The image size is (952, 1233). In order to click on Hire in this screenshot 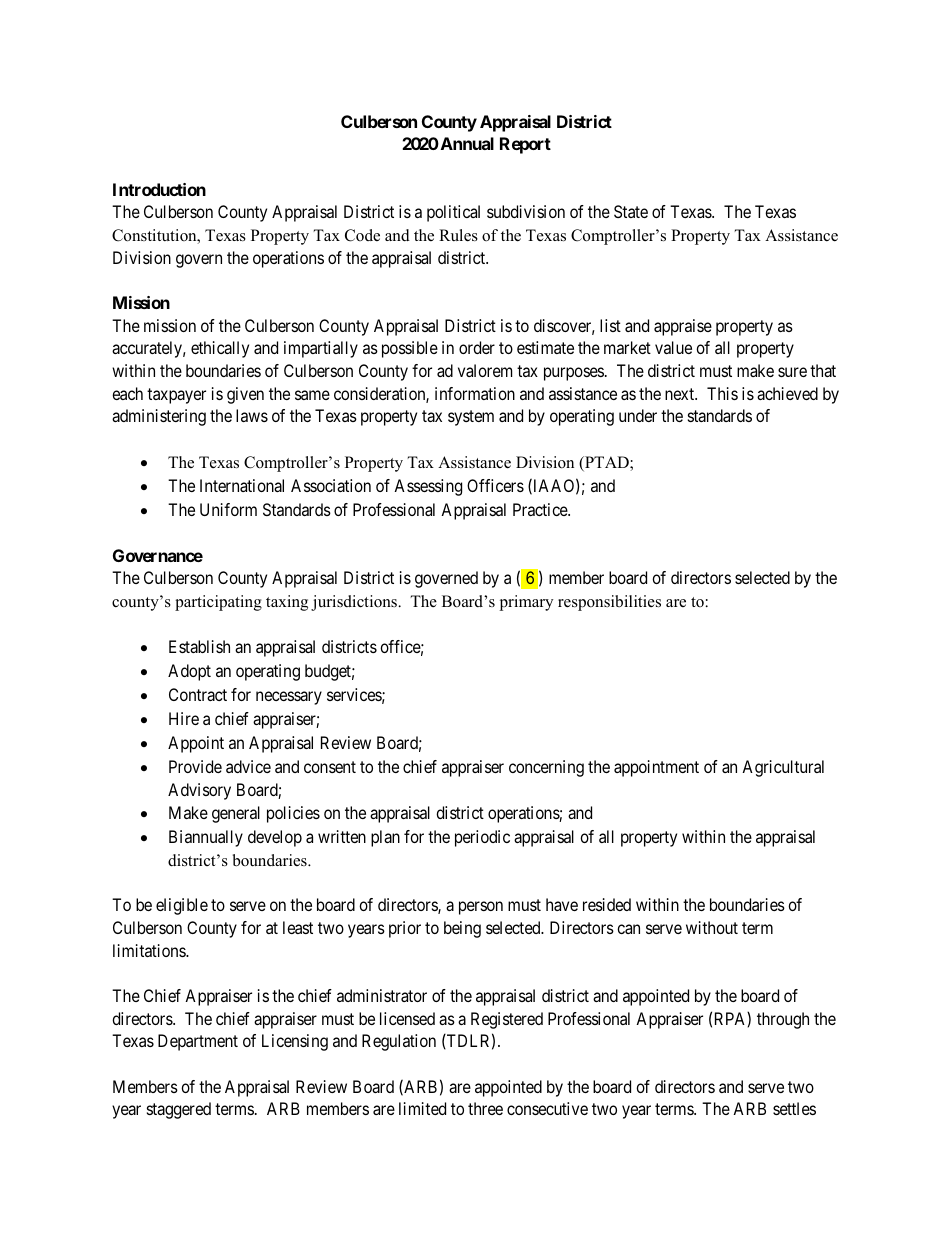, I will do `click(184, 718)`.
